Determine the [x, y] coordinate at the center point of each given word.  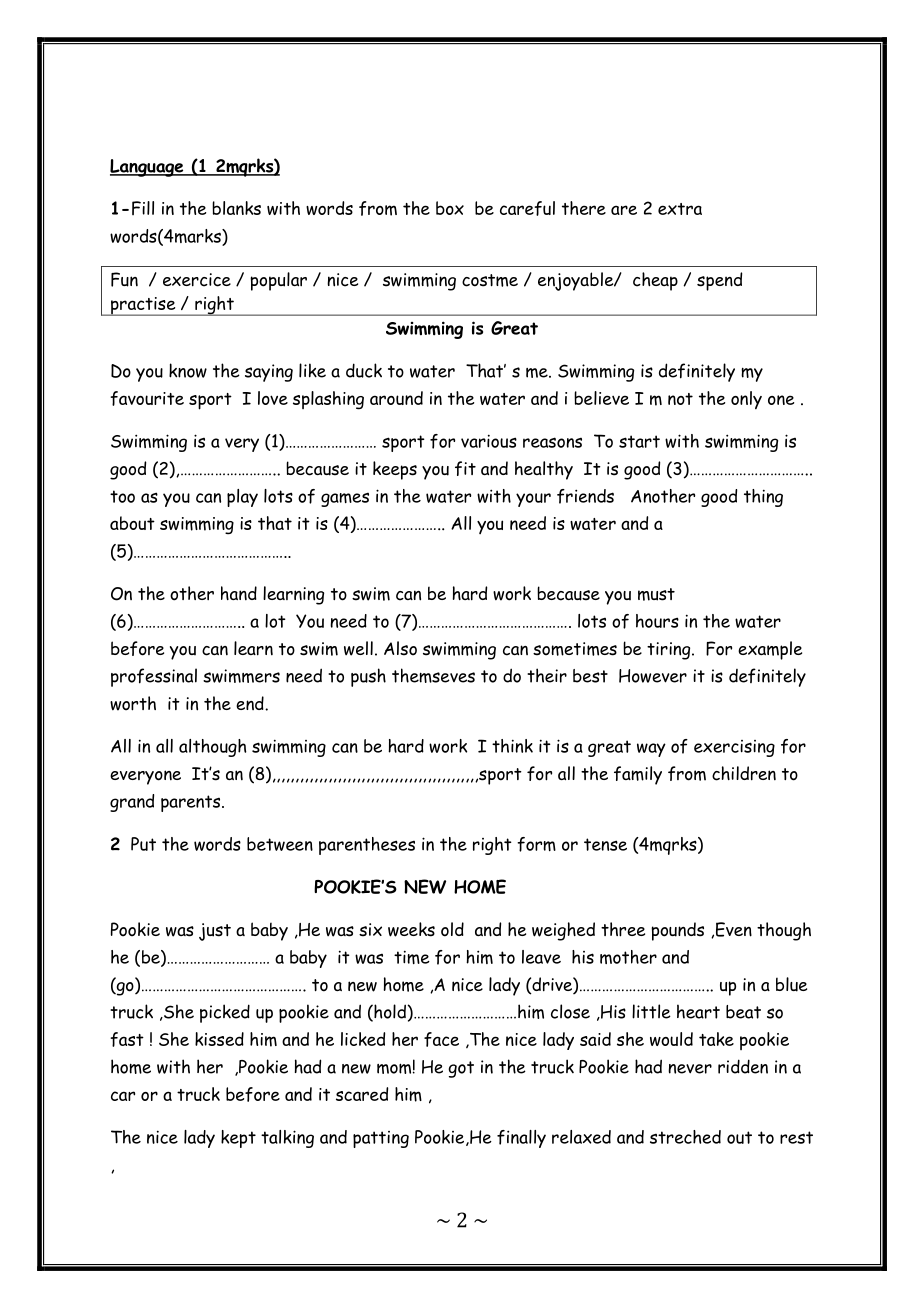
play [242, 498]
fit [465, 468]
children [744, 773]
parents [192, 803]
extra [680, 209]
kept [238, 1139]
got [461, 1069]
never [690, 1069]
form [536, 844]
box [450, 208]
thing [763, 498]
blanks [236, 208]
